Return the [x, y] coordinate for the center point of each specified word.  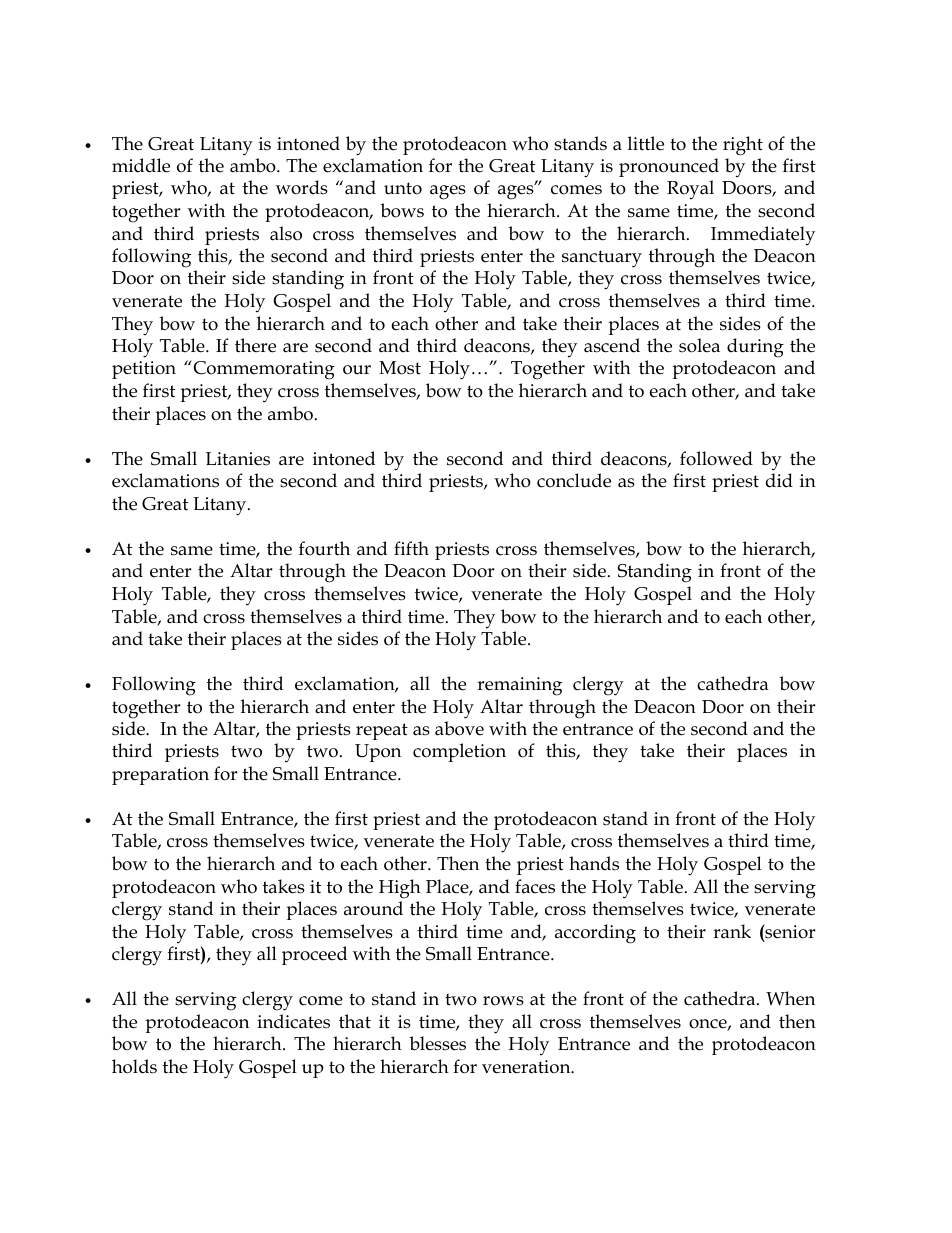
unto [403, 188]
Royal [690, 190]
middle [141, 165]
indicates [293, 1021]
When [790, 998]
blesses [437, 1043]
